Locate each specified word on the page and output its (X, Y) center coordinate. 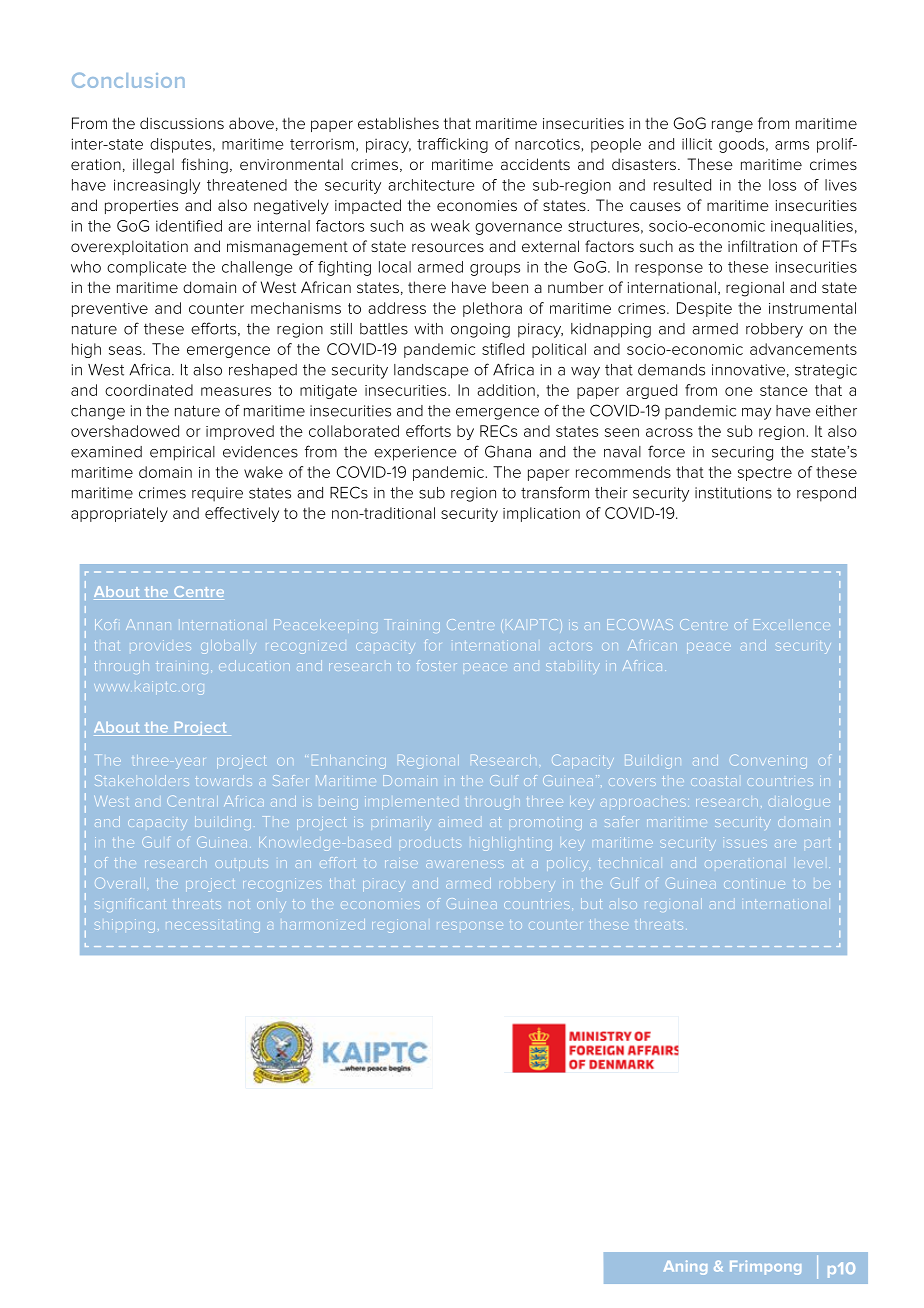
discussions (182, 123)
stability (573, 668)
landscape (431, 371)
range (732, 126)
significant (130, 905)
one (739, 391)
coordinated (149, 390)
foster (437, 665)
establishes (398, 123)
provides (160, 645)
